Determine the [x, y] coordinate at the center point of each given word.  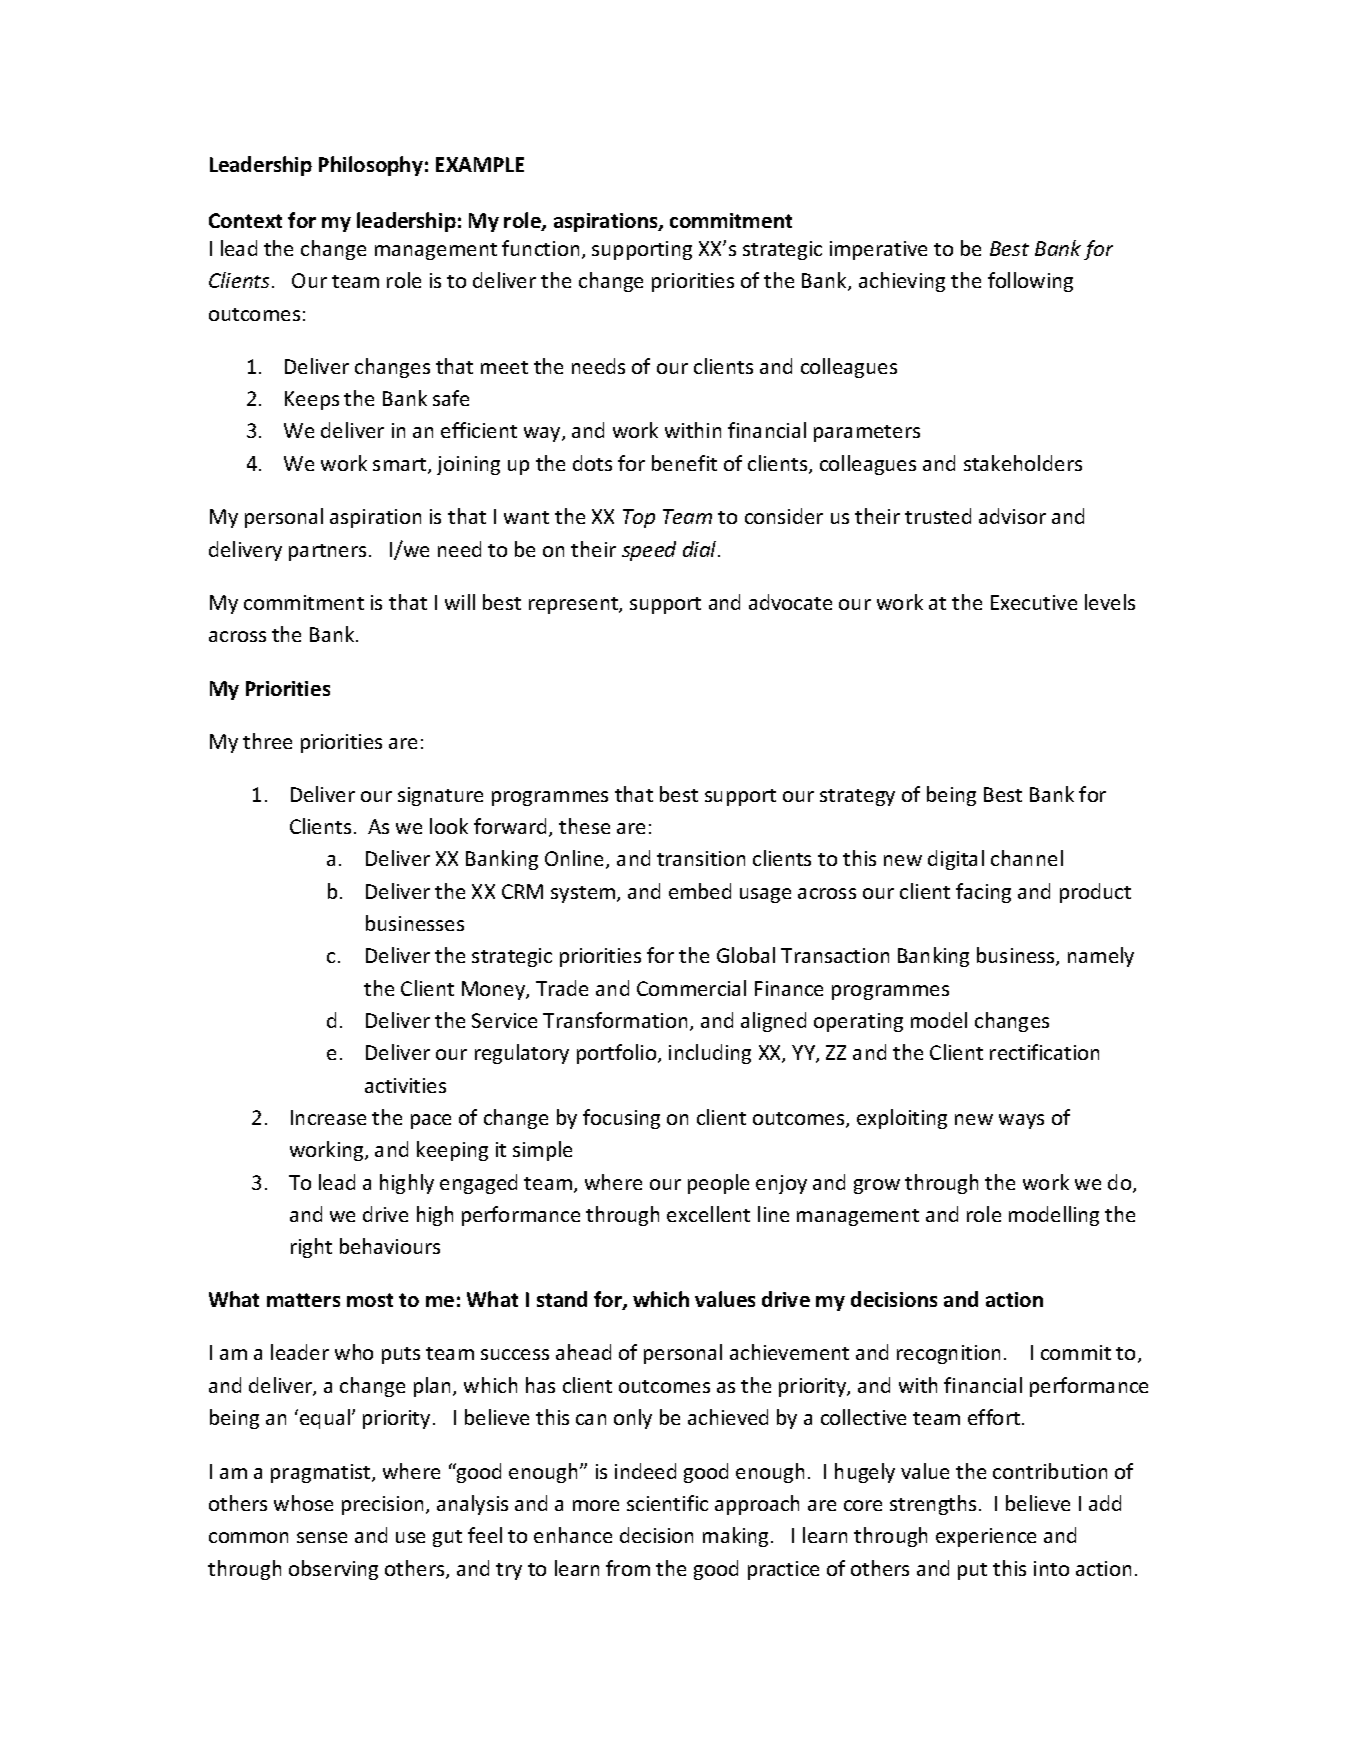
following [1030, 282]
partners [327, 552]
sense [322, 1537]
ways [1021, 1121]
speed [649, 551]
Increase [328, 1117]
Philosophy [371, 166]
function [540, 248]
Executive [1034, 602]
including [710, 1054]
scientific [667, 1503]
